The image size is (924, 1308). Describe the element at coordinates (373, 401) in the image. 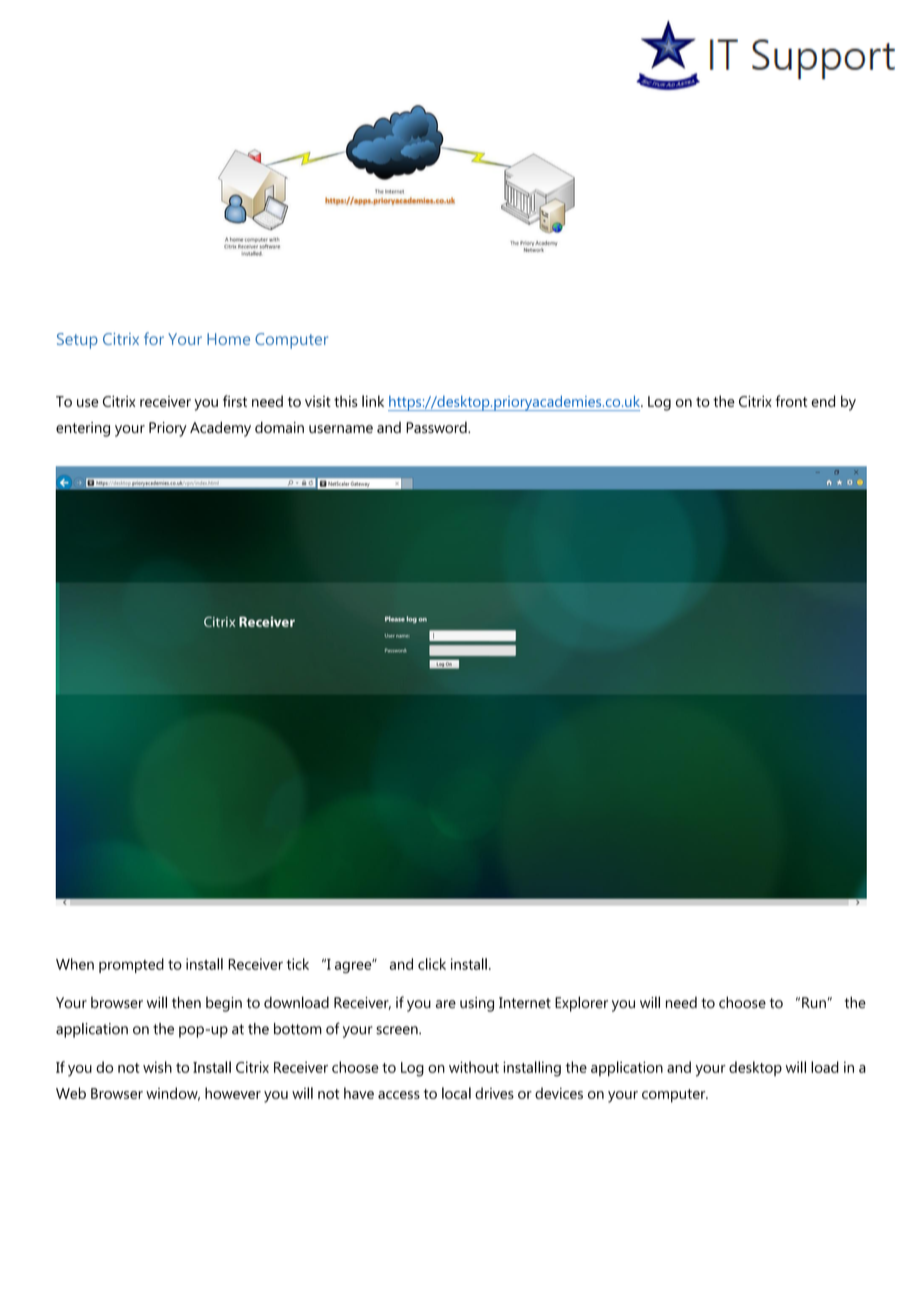

I see `link` at that location.
